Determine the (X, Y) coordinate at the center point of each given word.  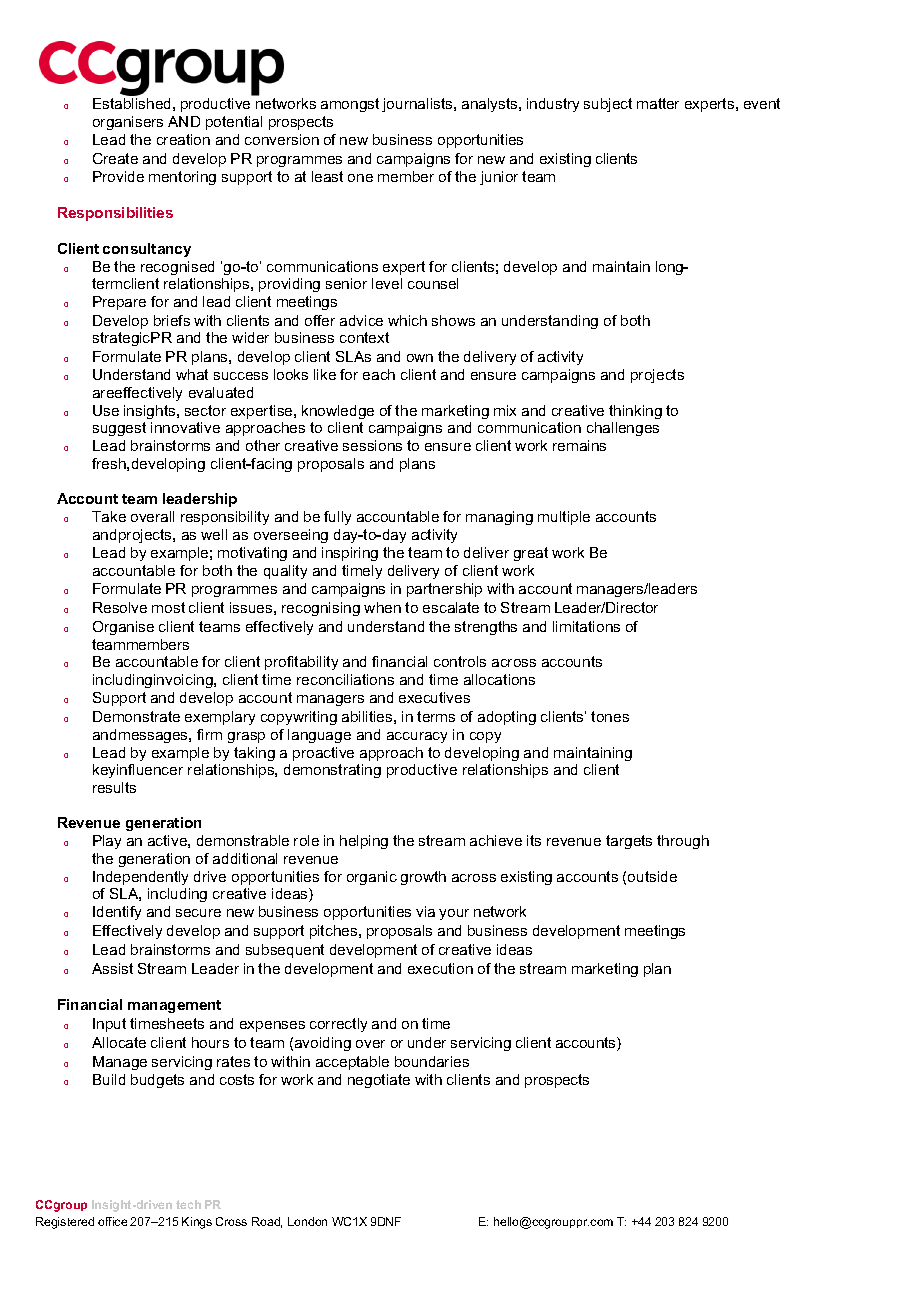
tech (188, 1204)
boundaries (432, 1061)
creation (183, 139)
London (307, 1221)
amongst (350, 105)
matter (658, 103)
